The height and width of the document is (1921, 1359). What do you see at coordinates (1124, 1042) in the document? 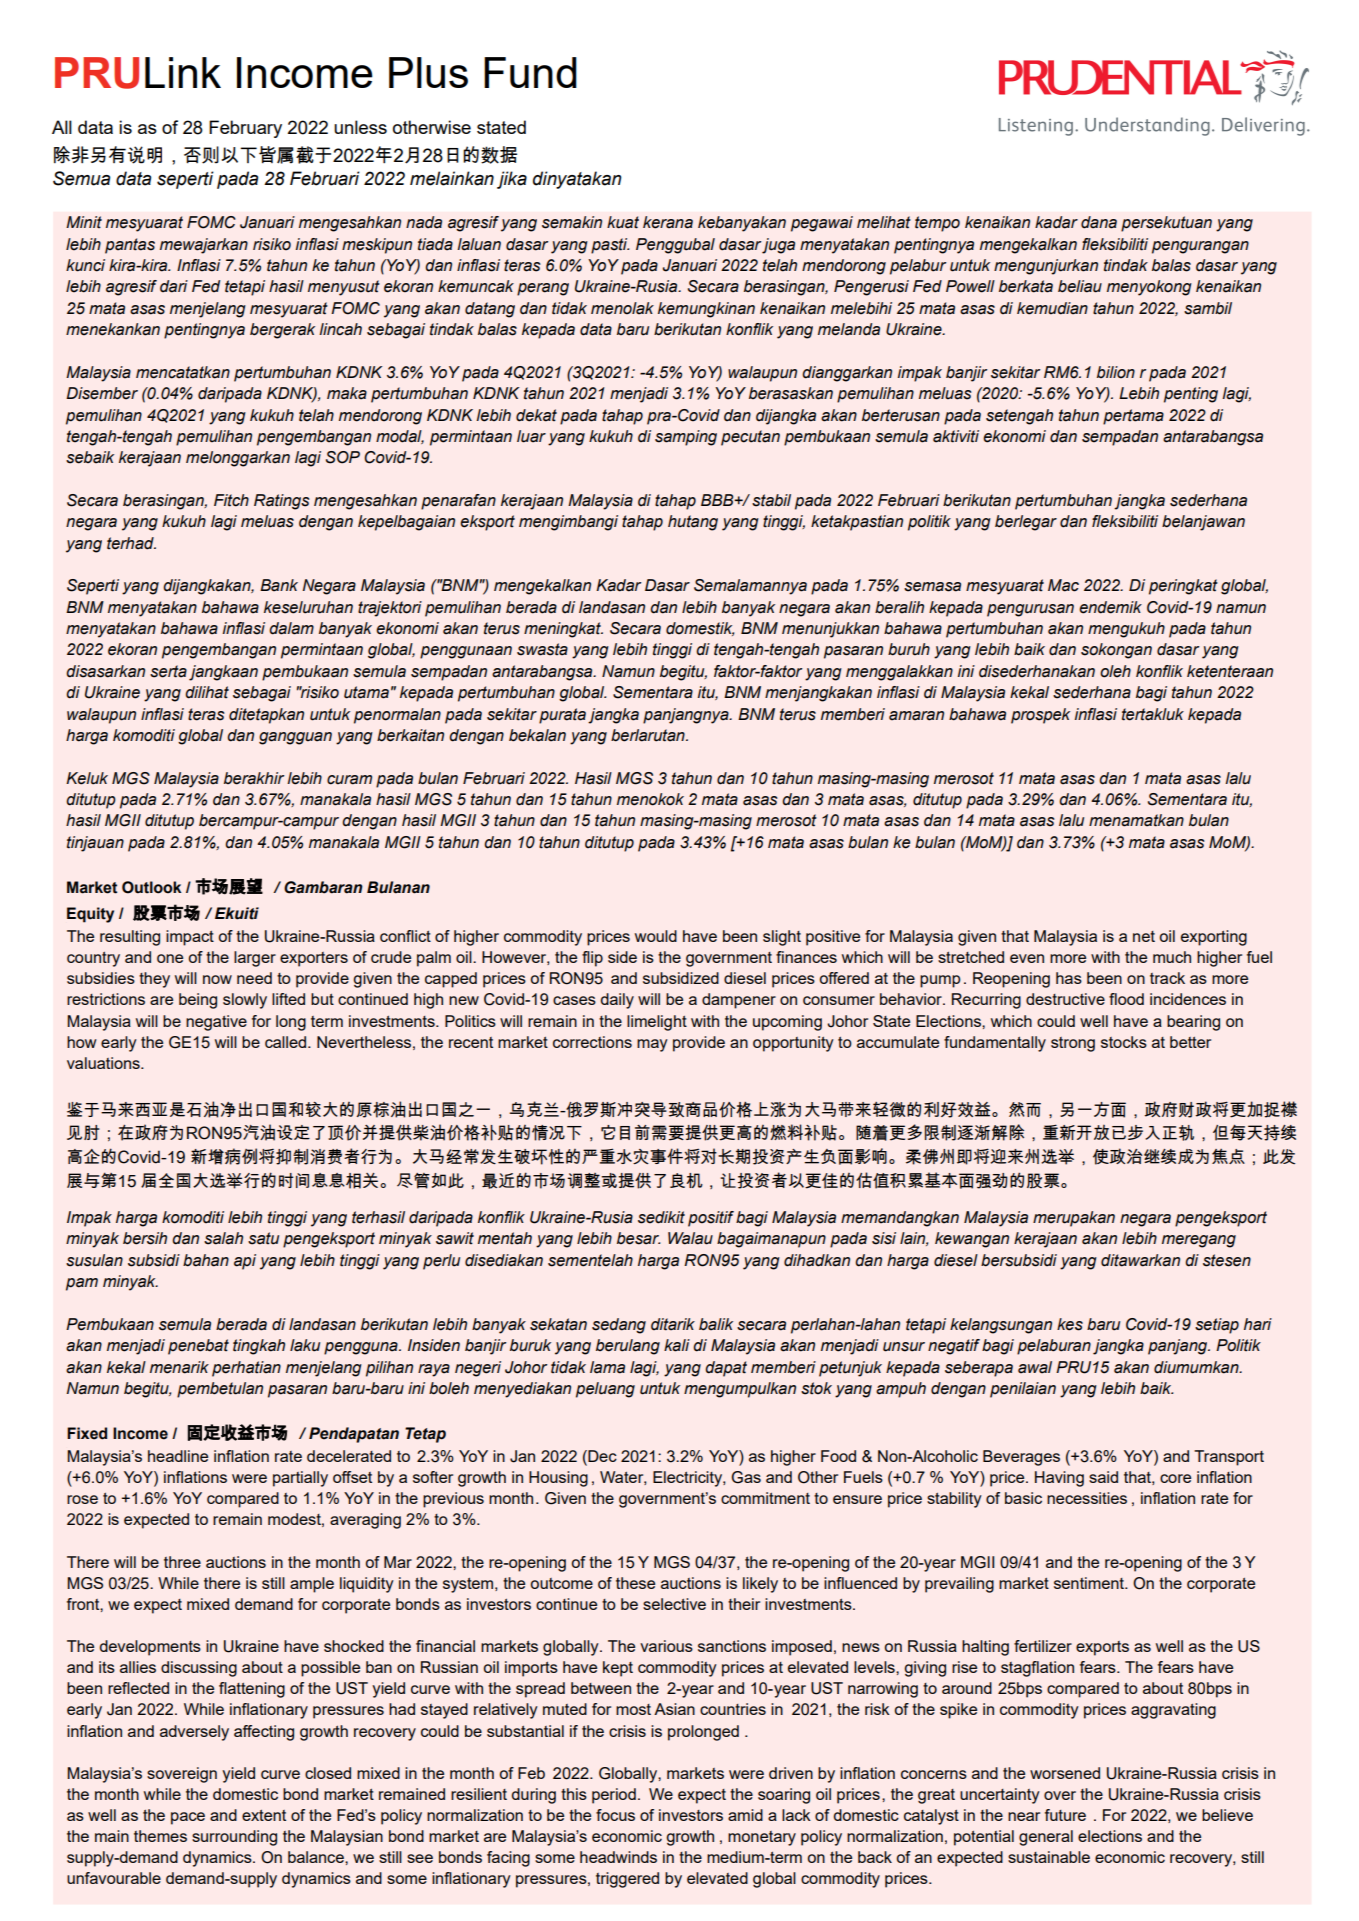
I see `stocks` at bounding box center [1124, 1042].
